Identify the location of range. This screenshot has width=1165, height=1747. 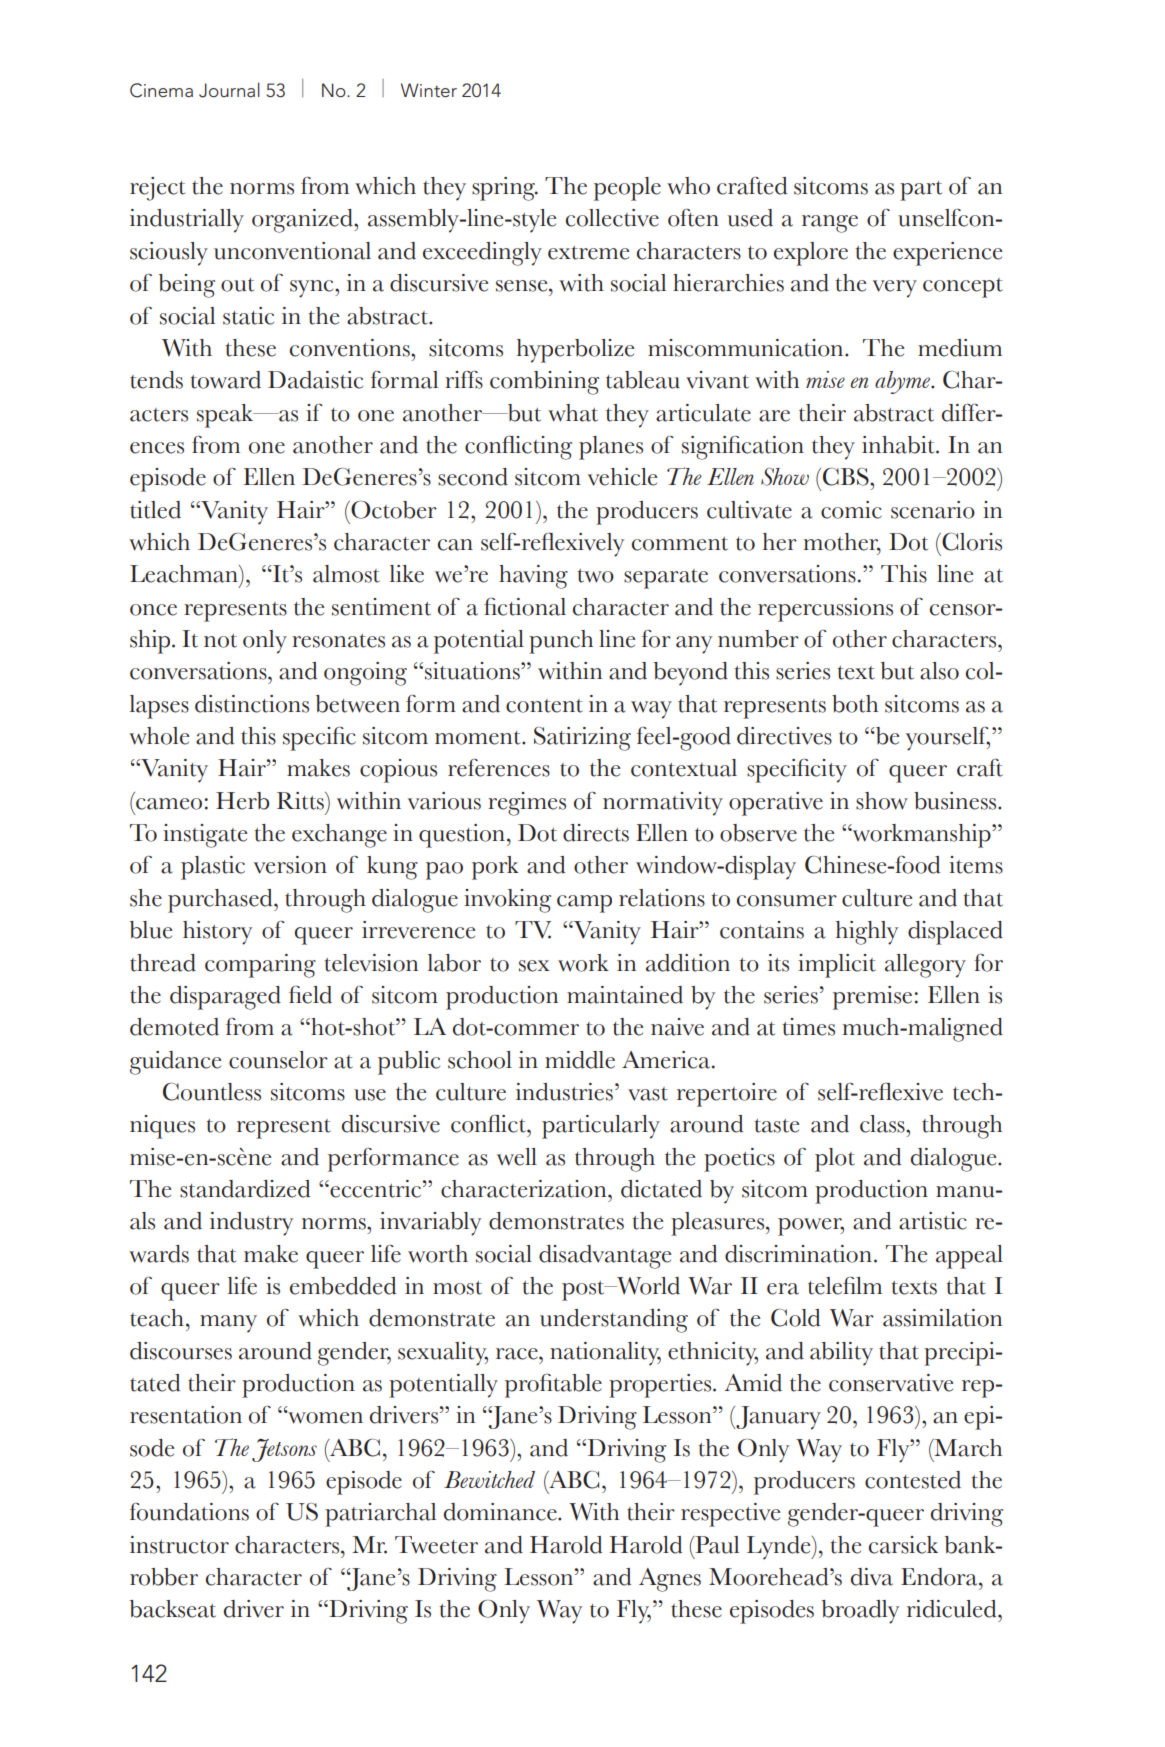
(830, 224).
